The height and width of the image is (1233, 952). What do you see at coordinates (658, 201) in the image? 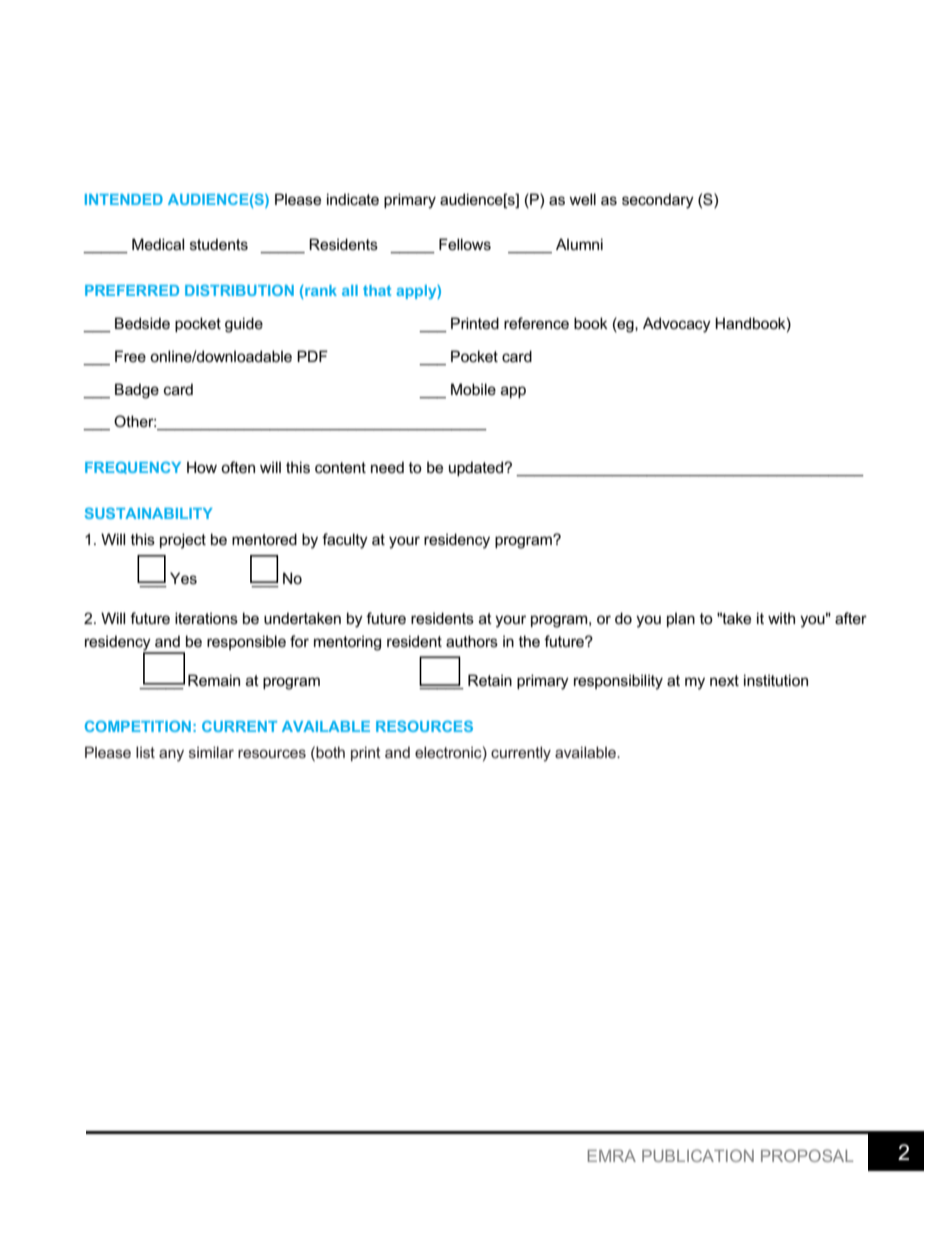
I see `secondary` at bounding box center [658, 201].
